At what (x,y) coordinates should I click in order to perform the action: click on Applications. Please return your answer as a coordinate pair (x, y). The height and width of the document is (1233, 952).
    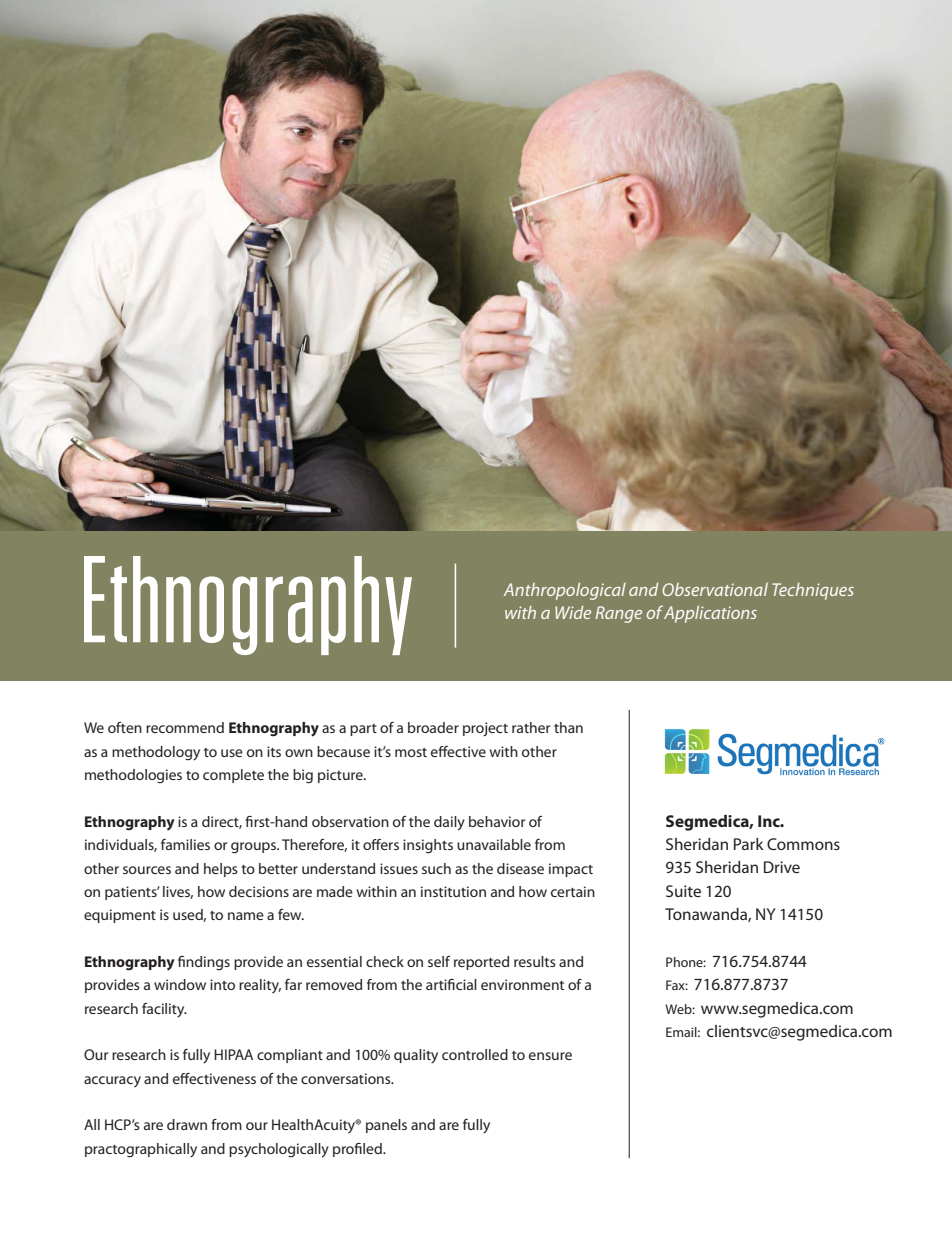
    Looking at the image, I should click on (710, 614).
